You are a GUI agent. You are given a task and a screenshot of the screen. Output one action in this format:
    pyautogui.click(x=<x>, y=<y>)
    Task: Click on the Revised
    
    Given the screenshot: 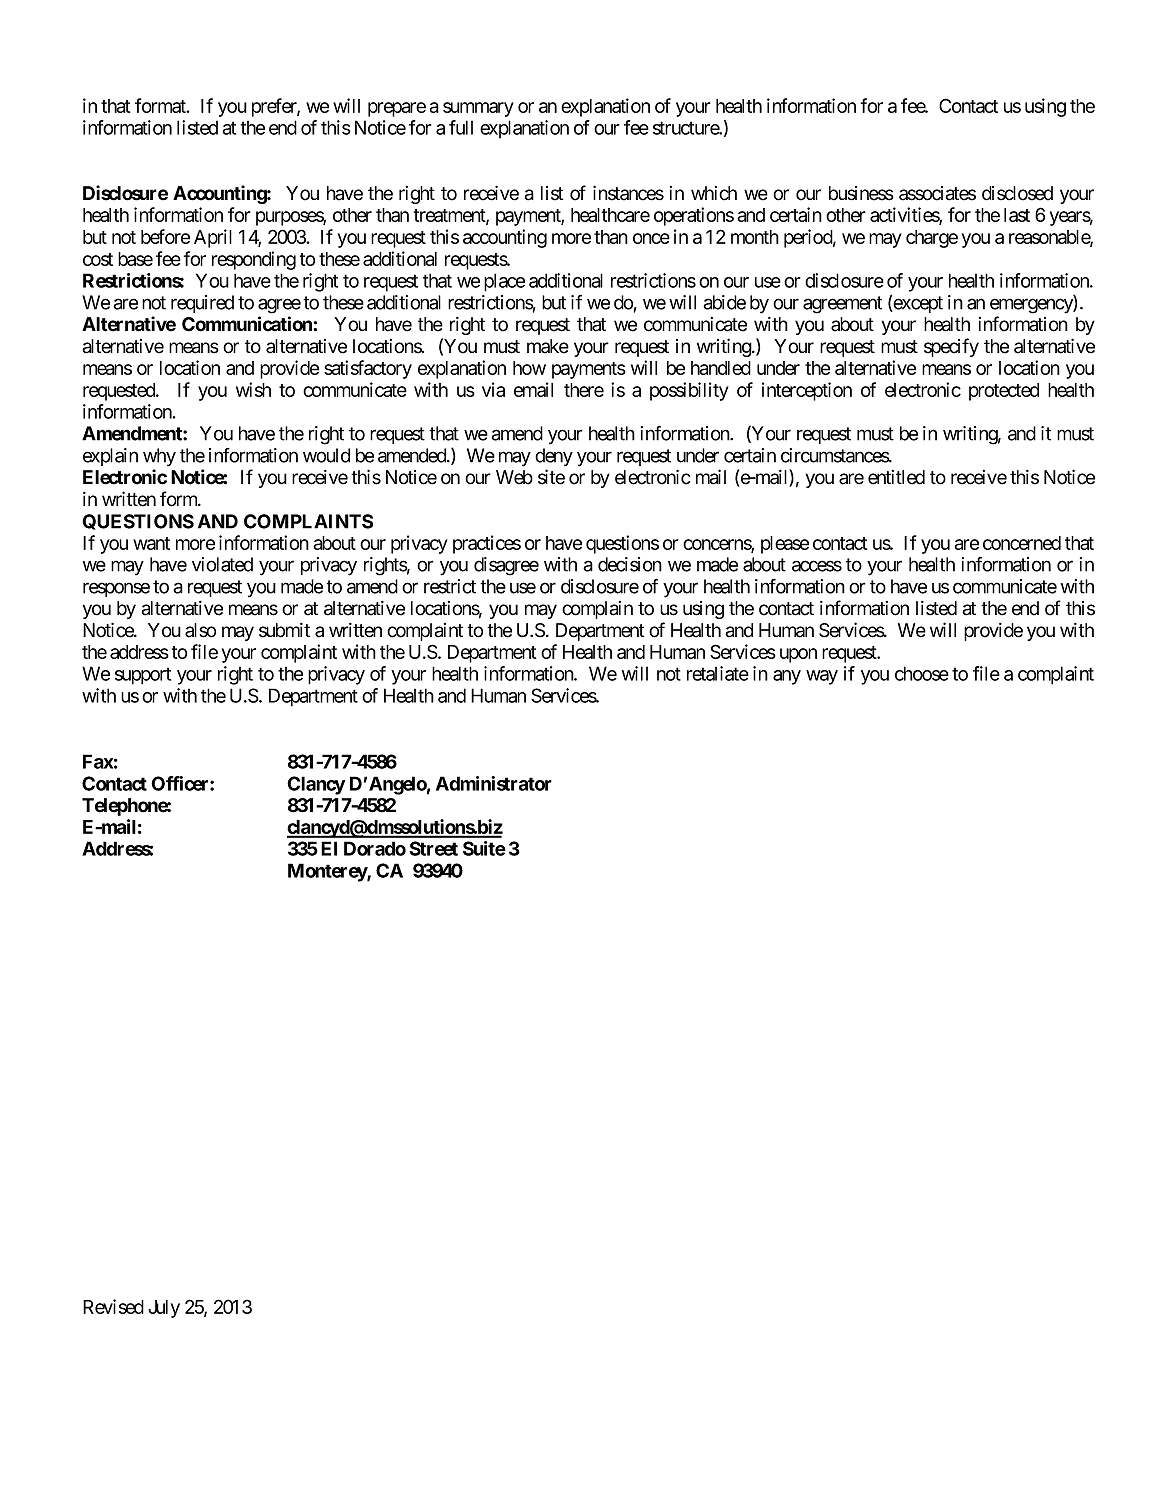 What is the action you would take?
    pyautogui.click(x=113, y=1306)
